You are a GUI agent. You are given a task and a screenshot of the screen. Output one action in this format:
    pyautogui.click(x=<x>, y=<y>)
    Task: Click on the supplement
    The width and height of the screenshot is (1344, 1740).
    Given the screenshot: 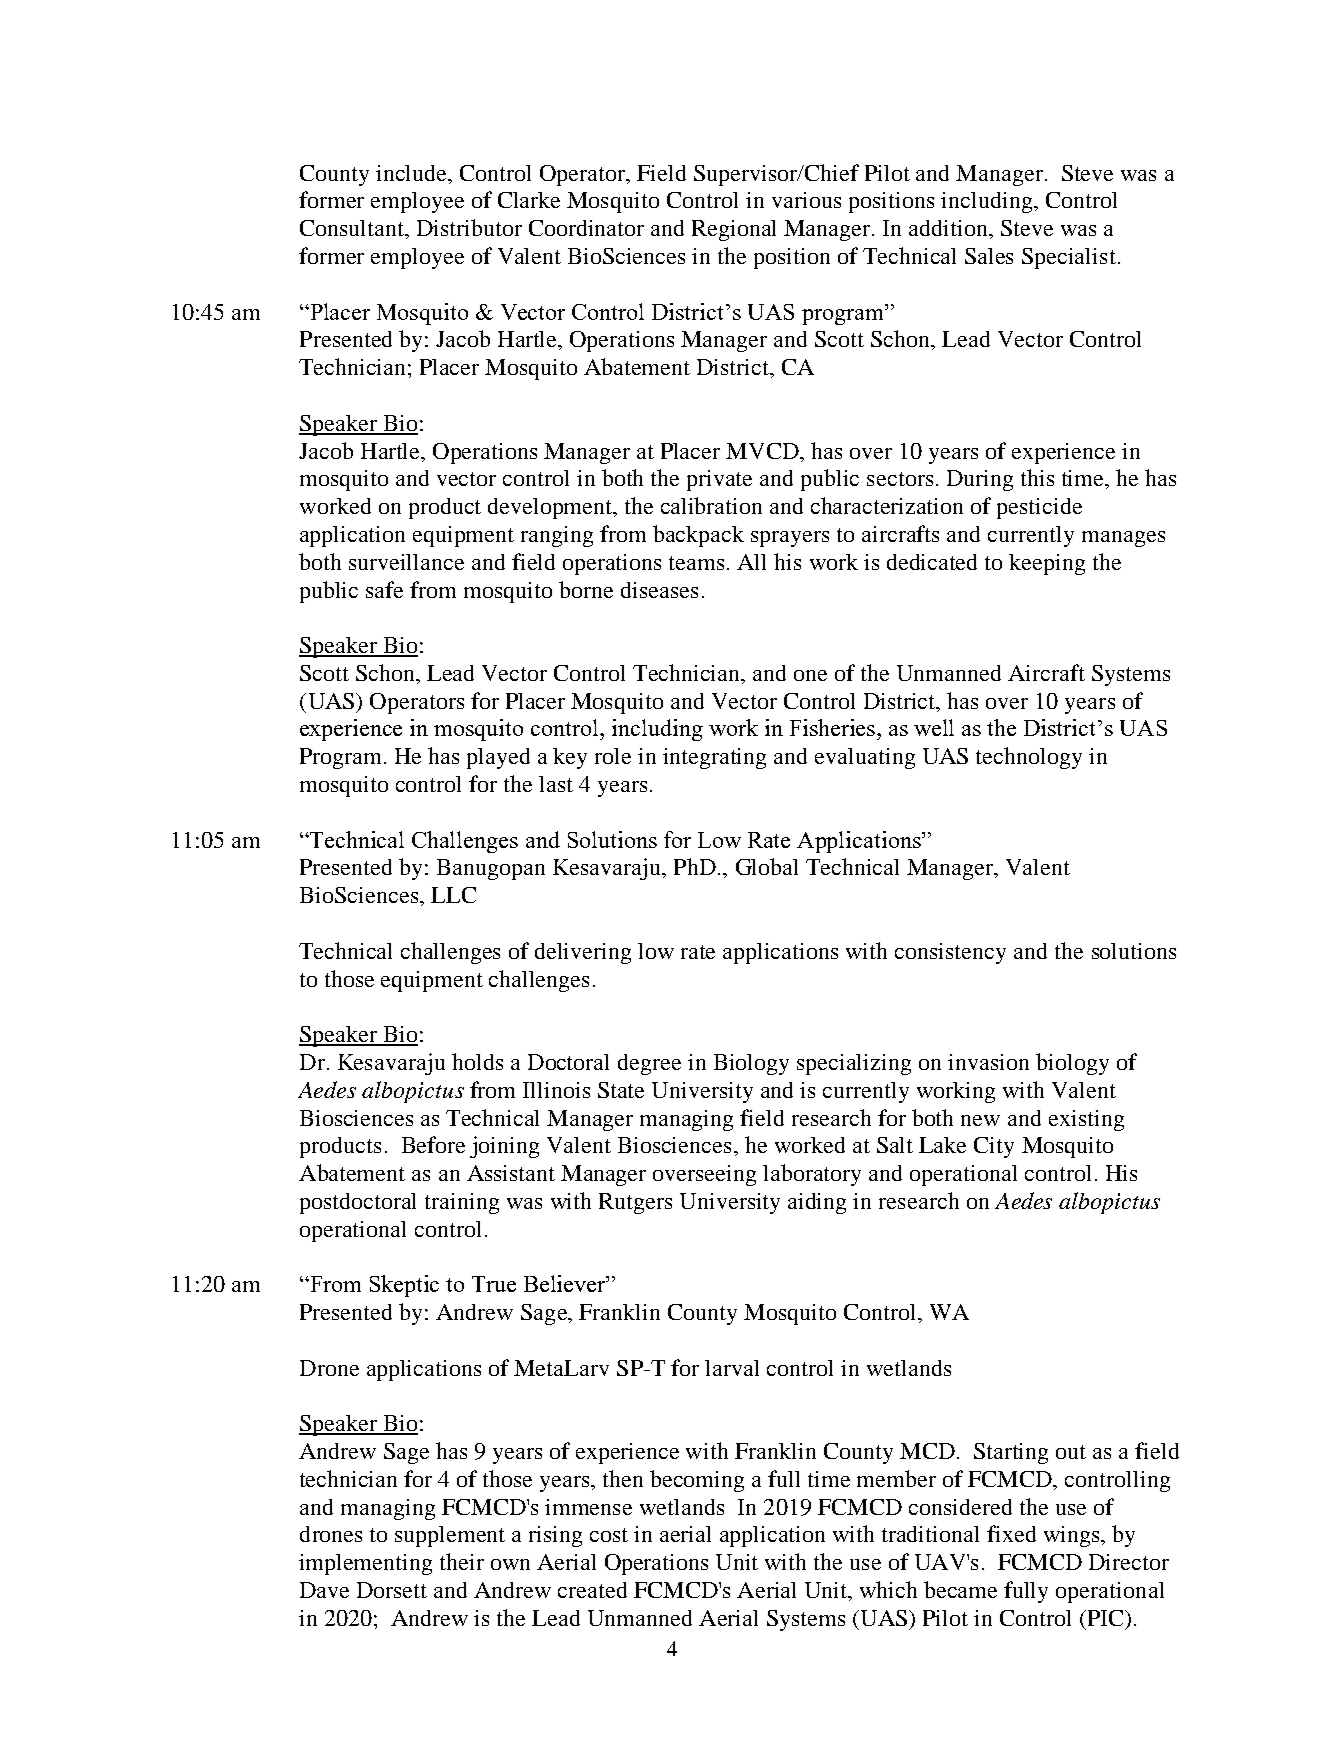 What is the action you would take?
    pyautogui.click(x=450, y=1536)
